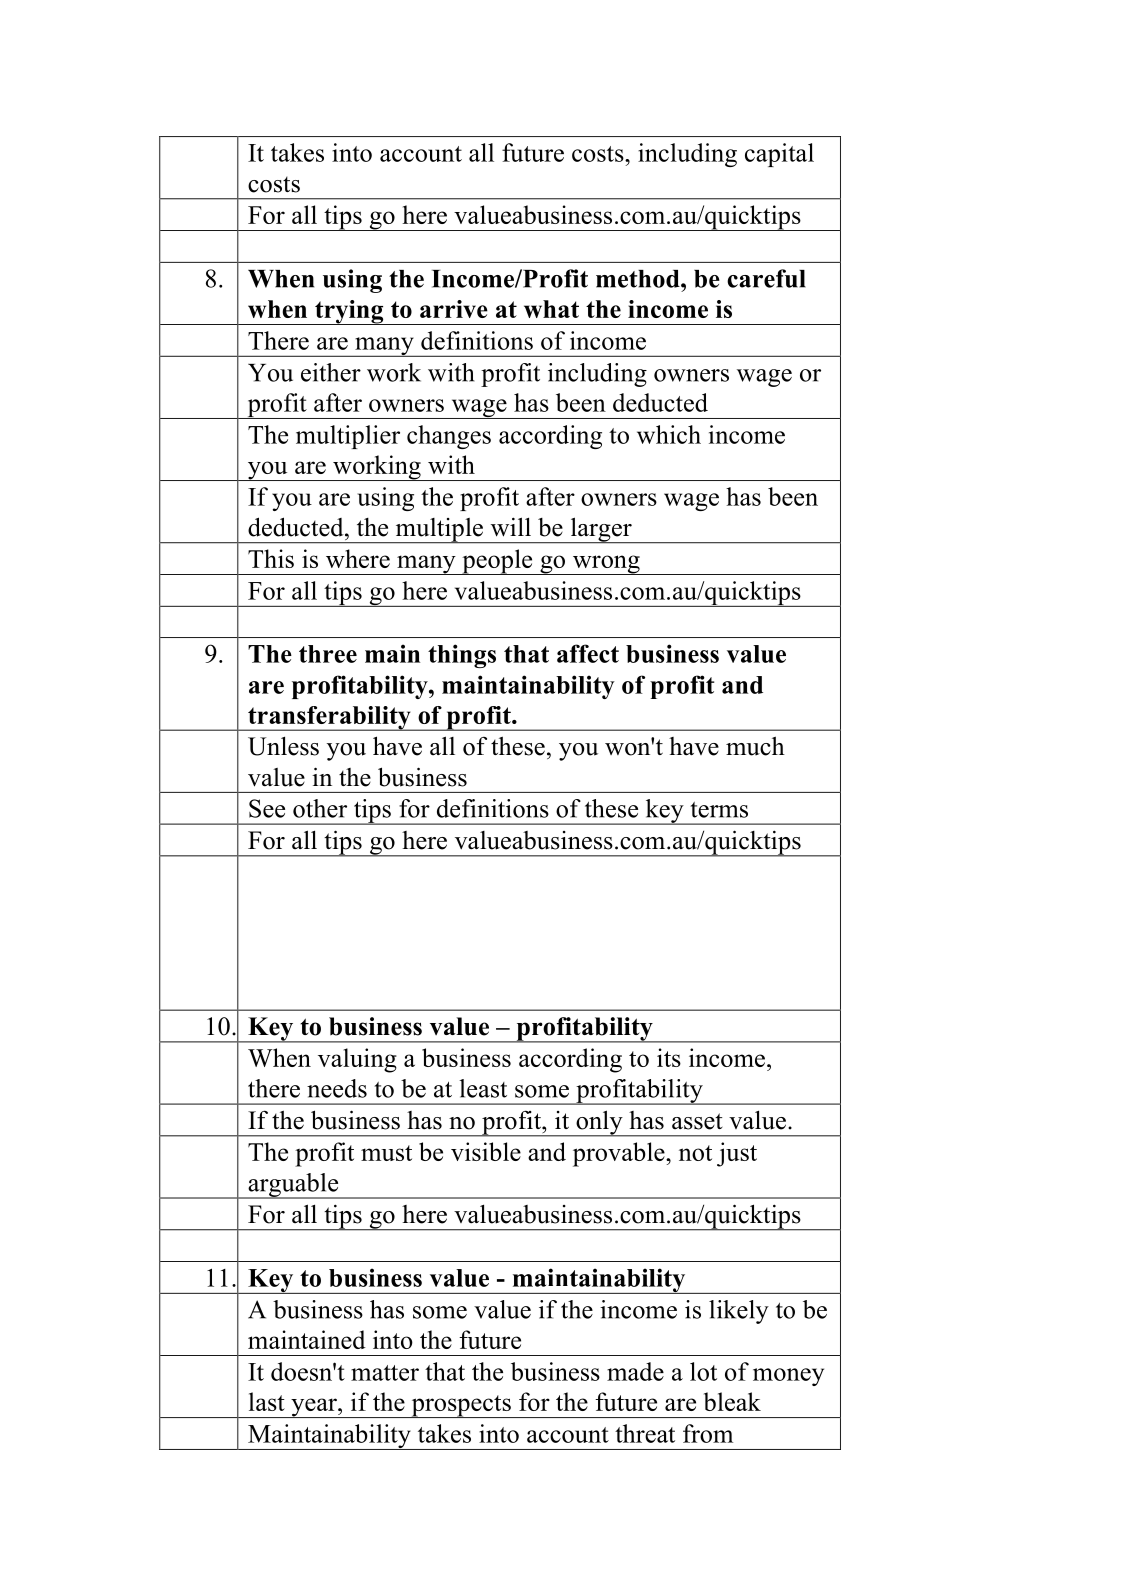  I want to click on matter, so click(385, 1373).
